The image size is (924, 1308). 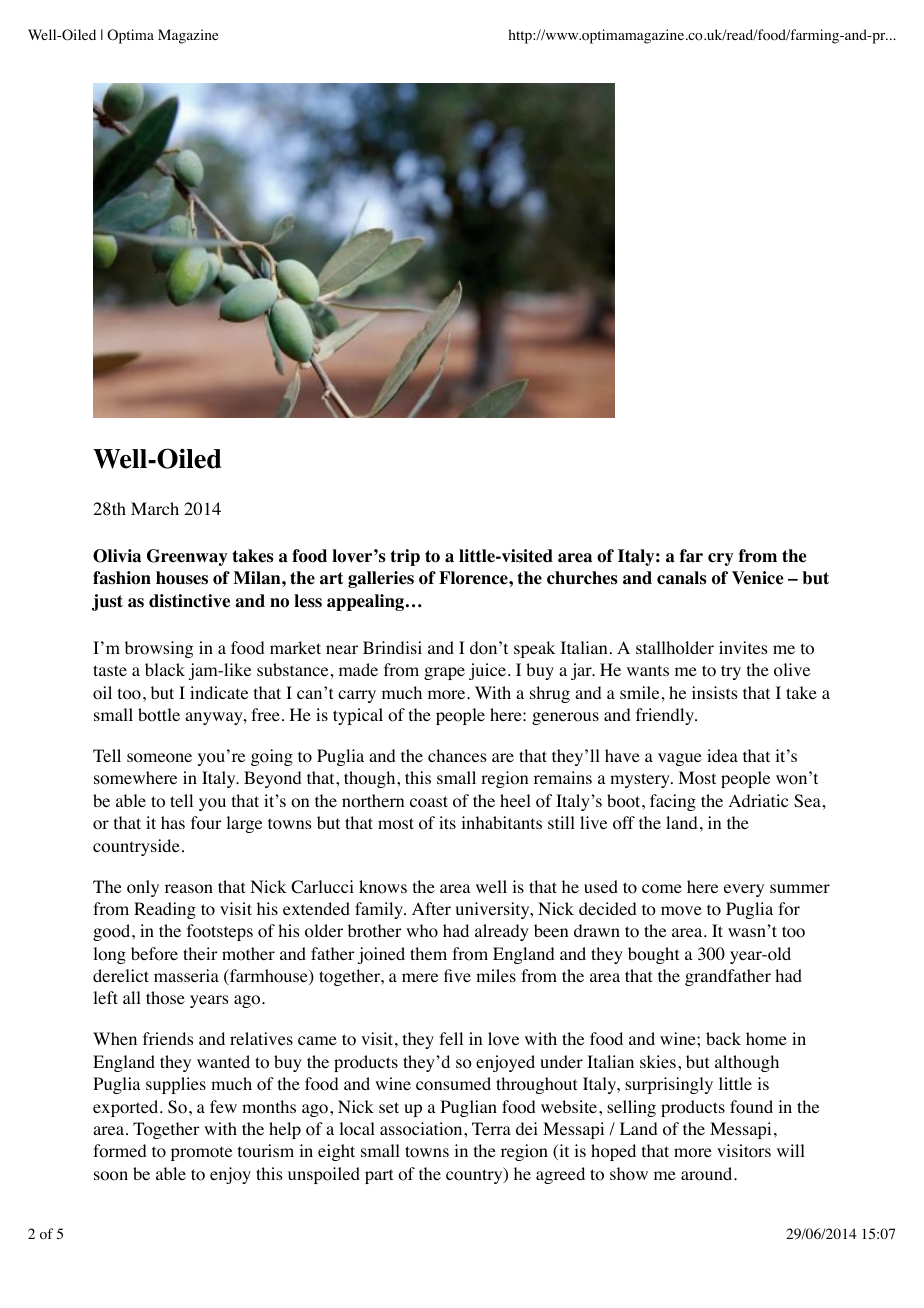 I want to click on association, so click(x=422, y=1129).
